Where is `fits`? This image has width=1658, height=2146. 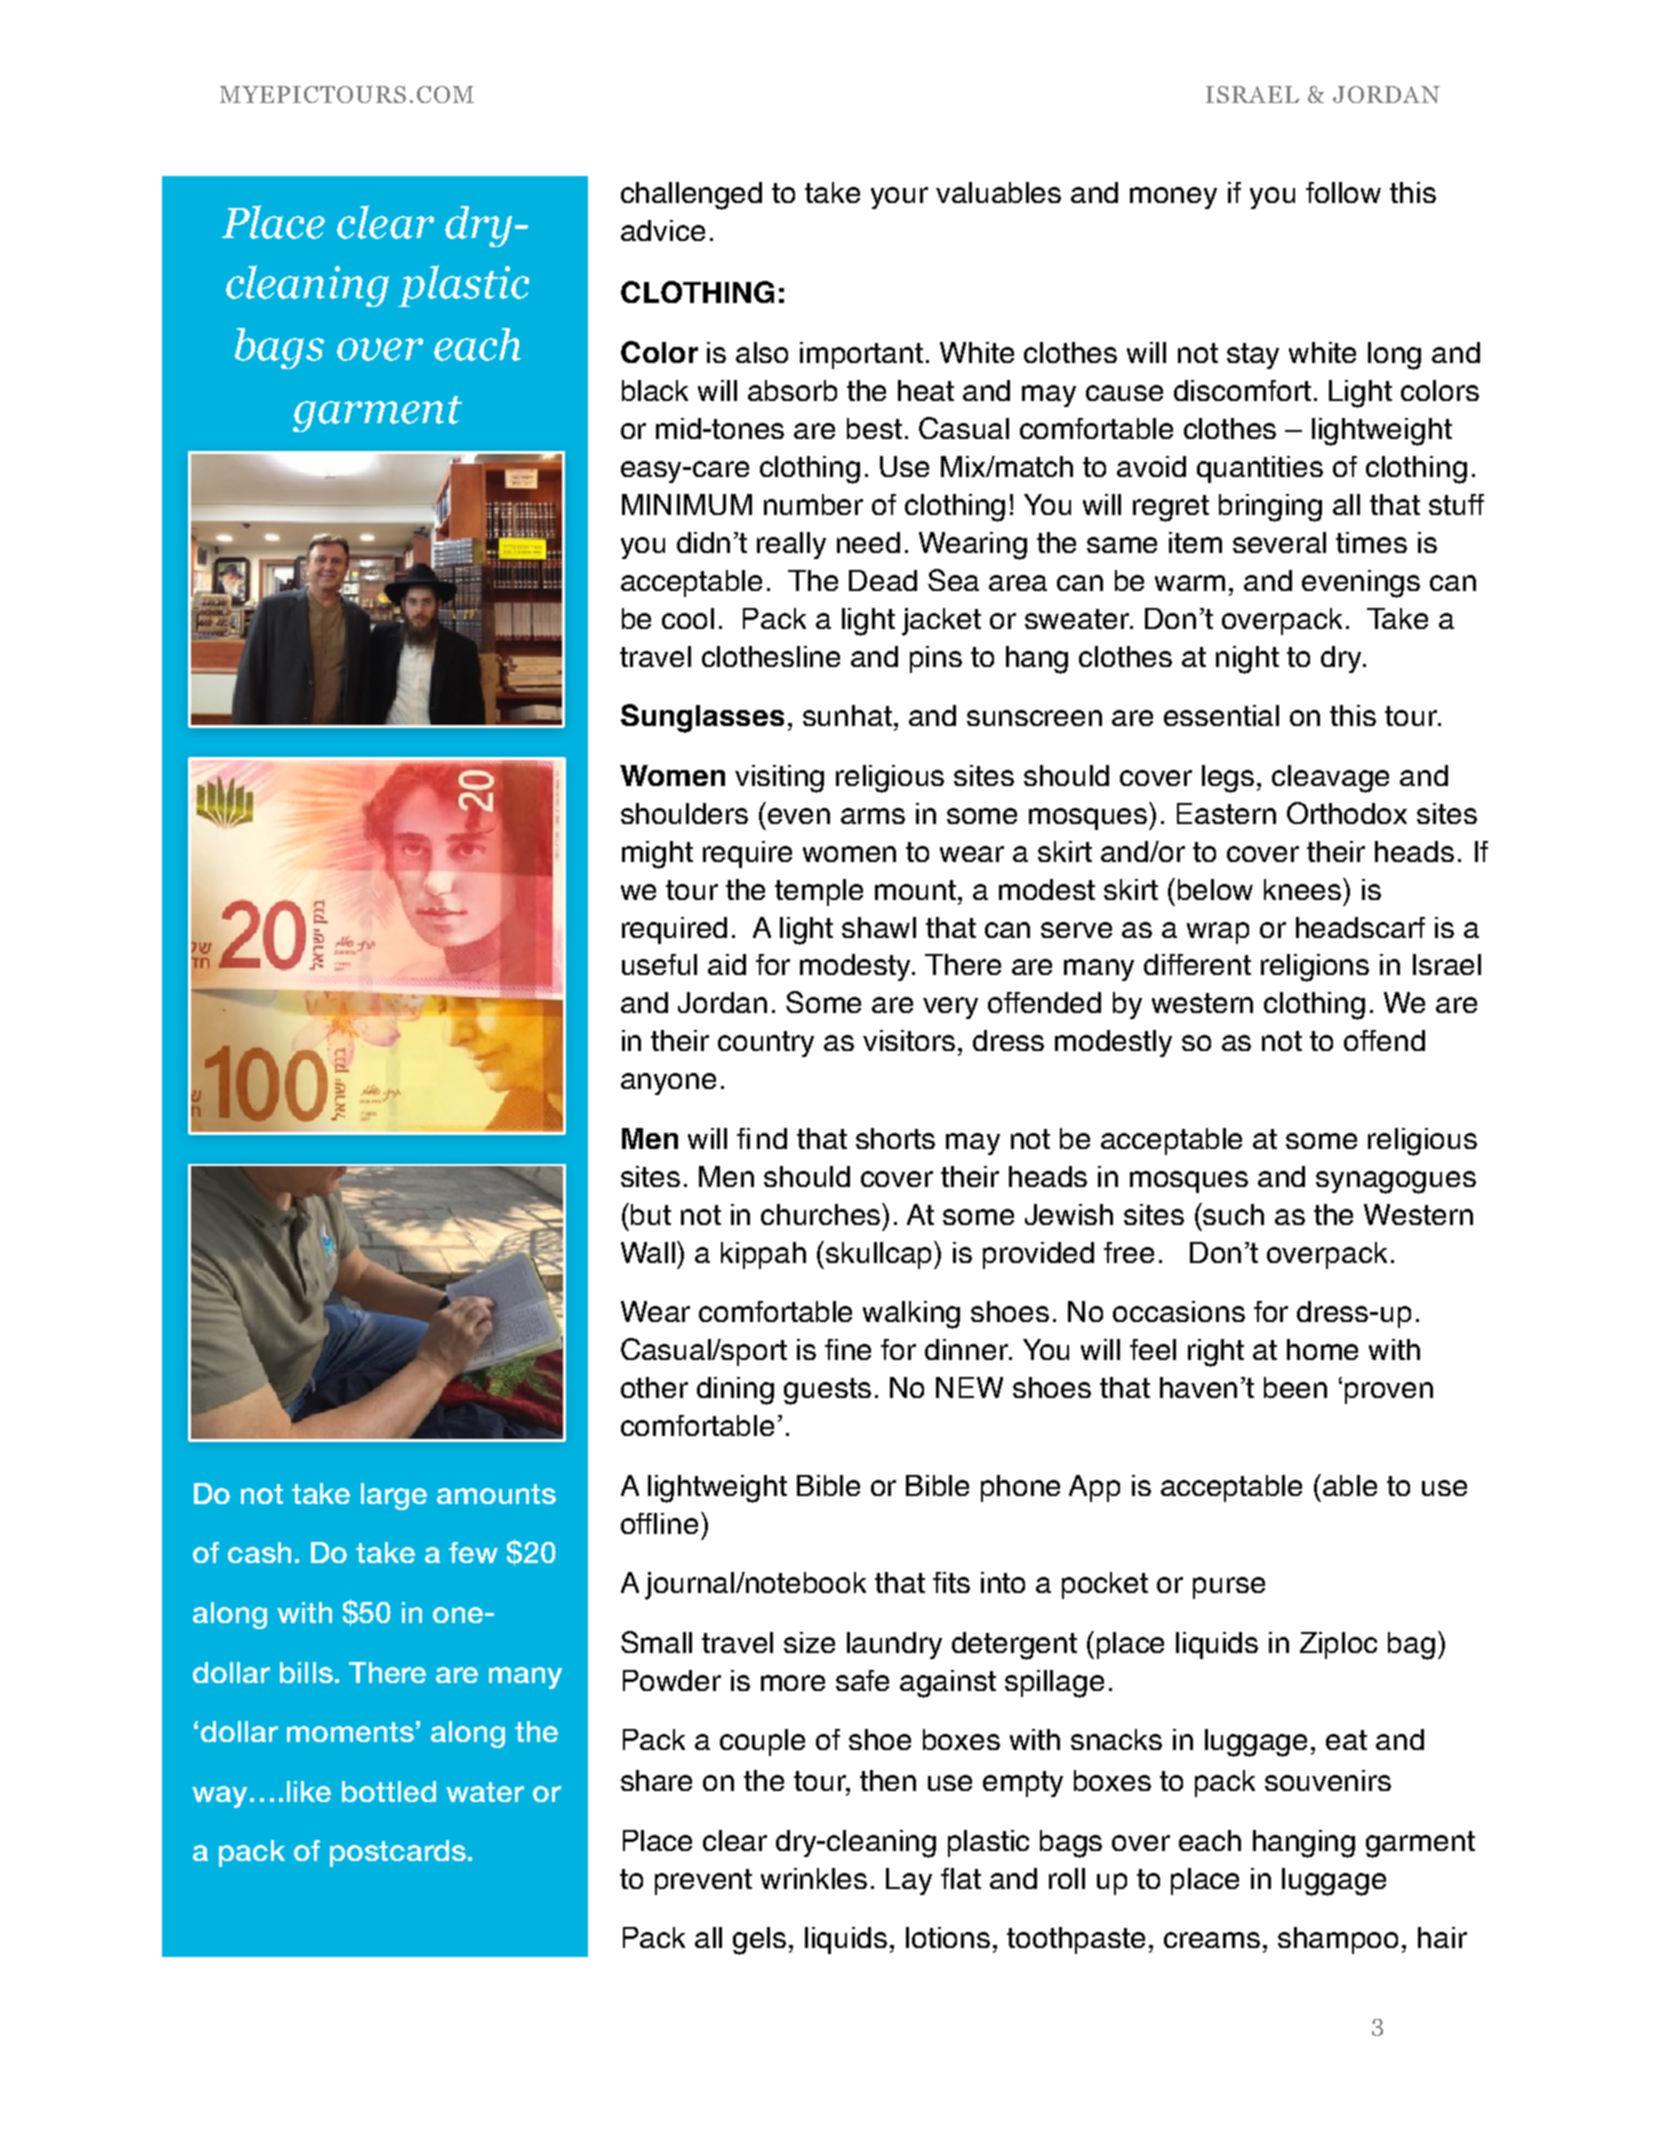
fits is located at coordinates (951, 1582).
